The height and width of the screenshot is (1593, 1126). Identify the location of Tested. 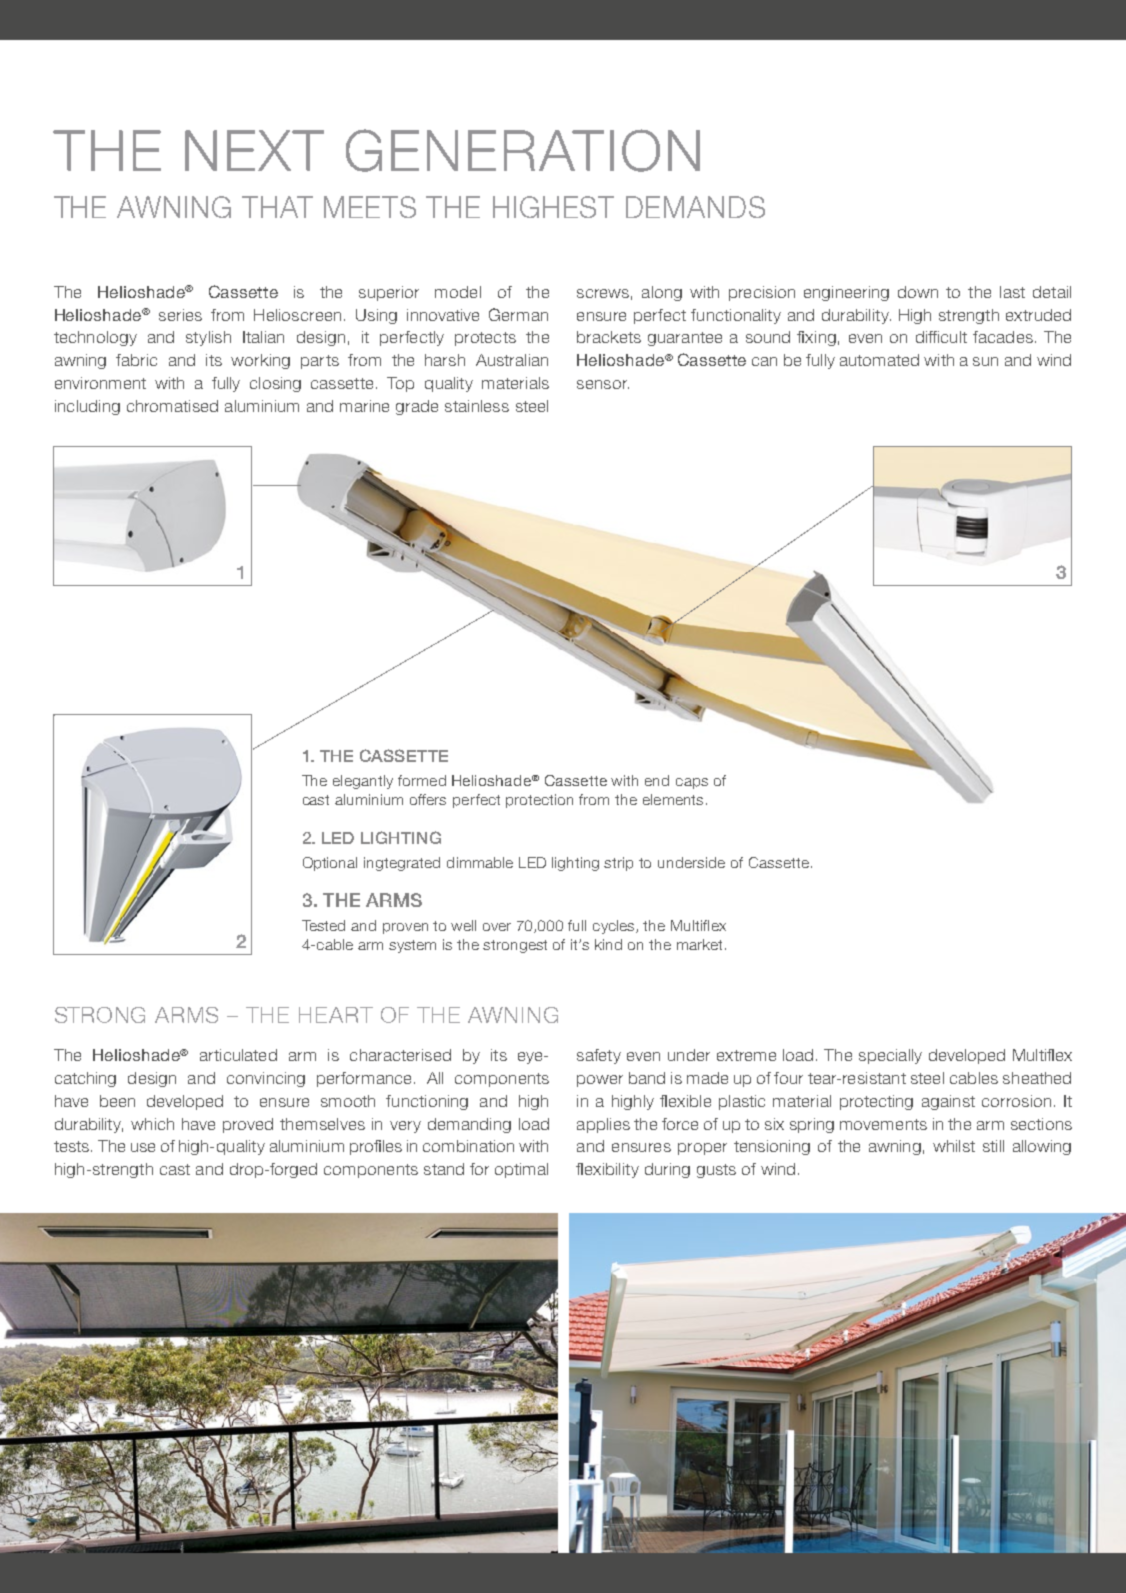
(323, 925).
